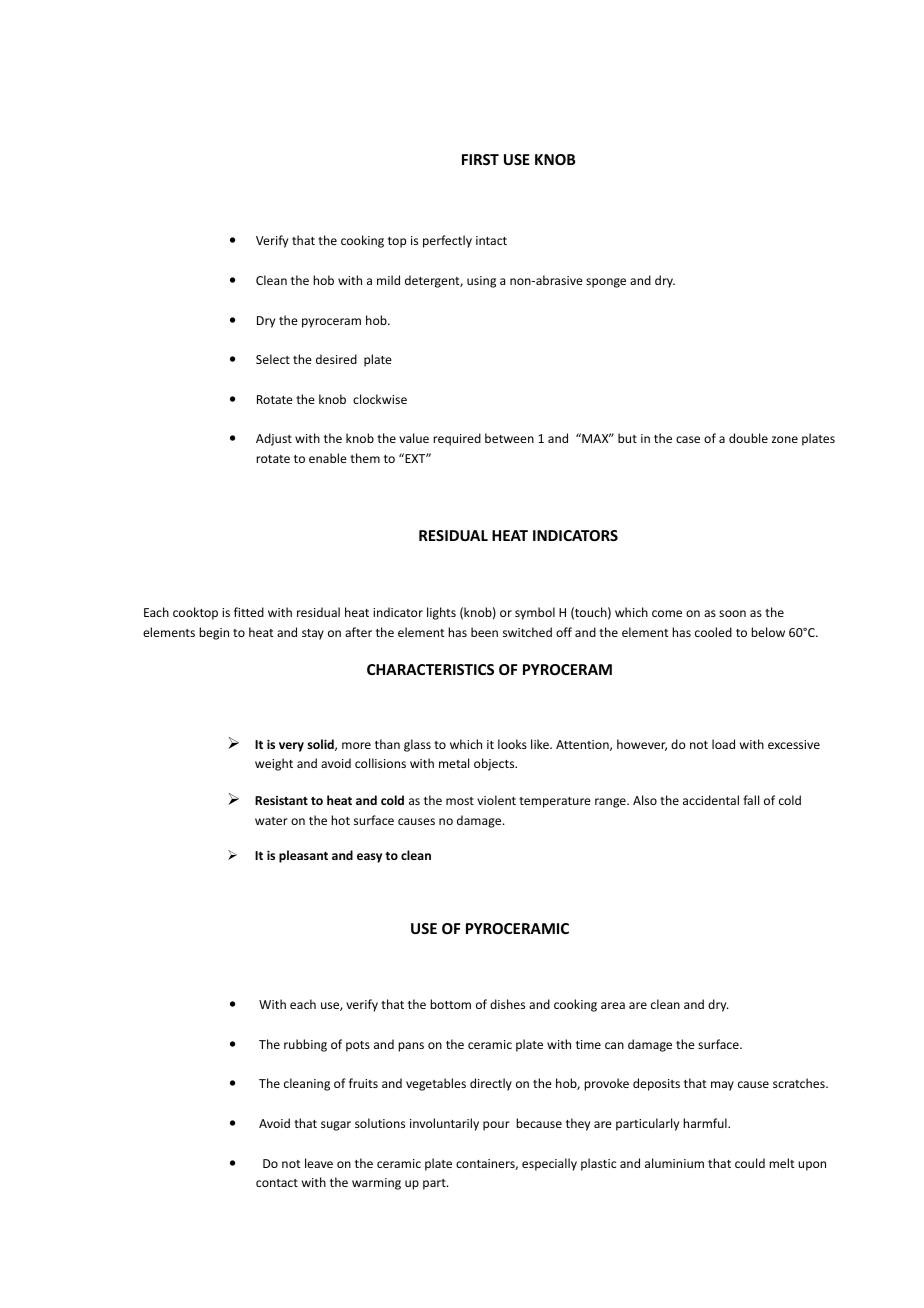 Image resolution: width=924 pixels, height=1308 pixels. What do you see at coordinates (274, 439) in the screenshot?
I see `Adjust` at bounding box center [274, 439].
